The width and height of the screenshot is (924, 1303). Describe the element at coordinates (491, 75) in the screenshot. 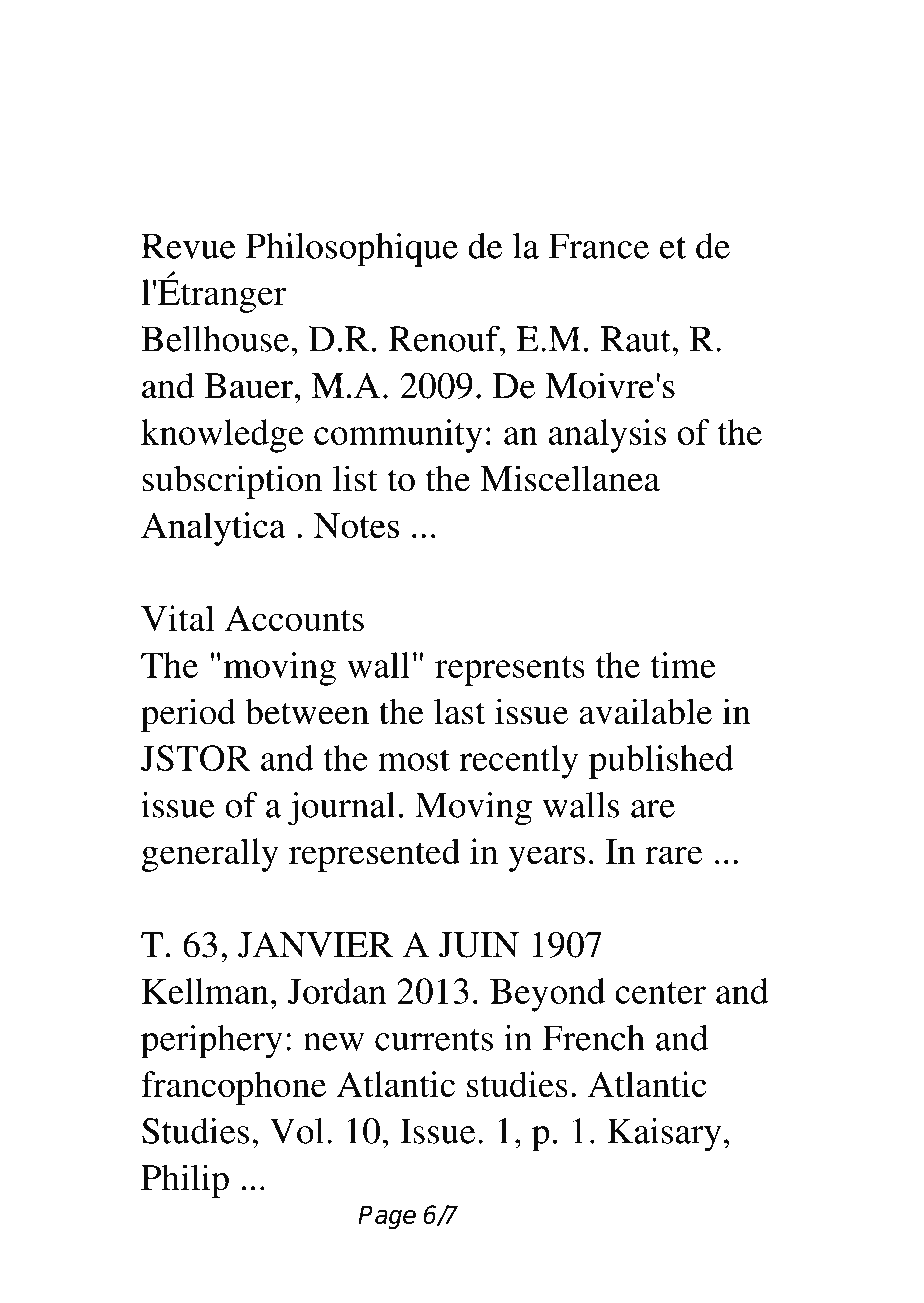

I see `Download` at that location.
